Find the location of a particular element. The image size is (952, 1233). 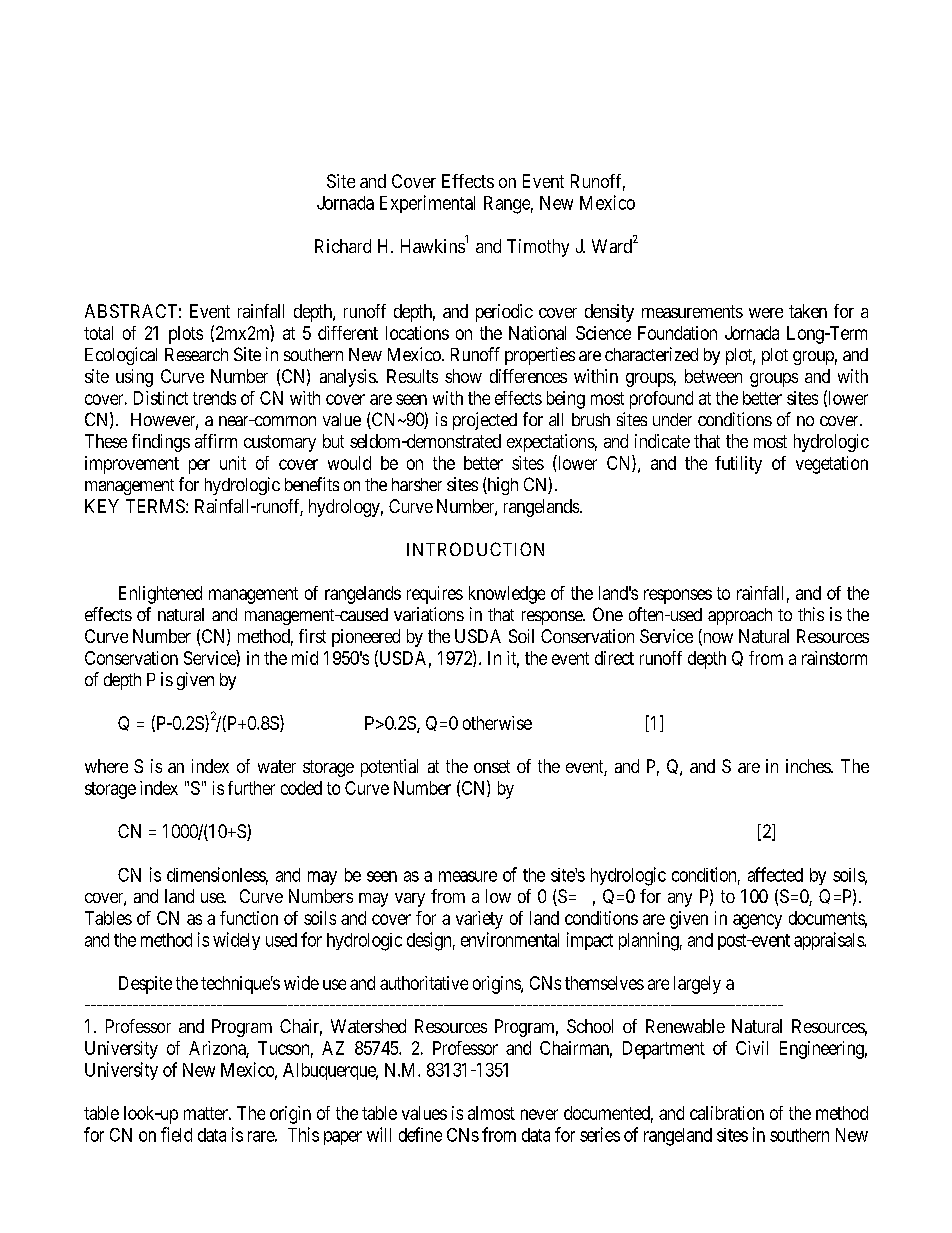

mid is located at coordinates (305, 658).
